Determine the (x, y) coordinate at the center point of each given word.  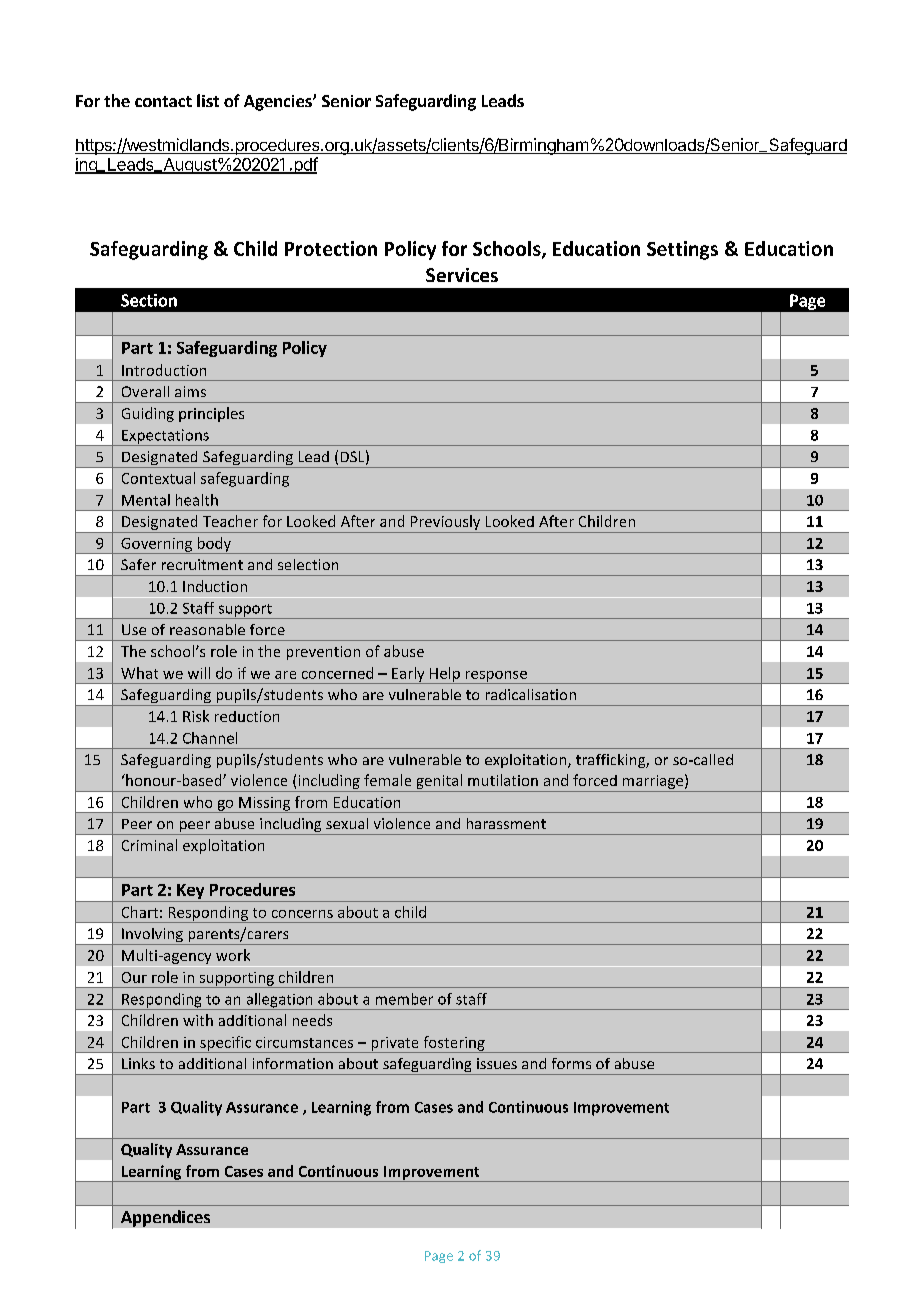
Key (190, 891)
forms (571, 1063)
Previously (445, 524)
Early (408, 675)
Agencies (279, 103)
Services (462, 275)
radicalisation (531, 694)
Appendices (165, 1218)
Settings (682, 250)
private (395, 1045)
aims (190, 391)
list (208, 100)
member (404, 999)
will (199, 673)
